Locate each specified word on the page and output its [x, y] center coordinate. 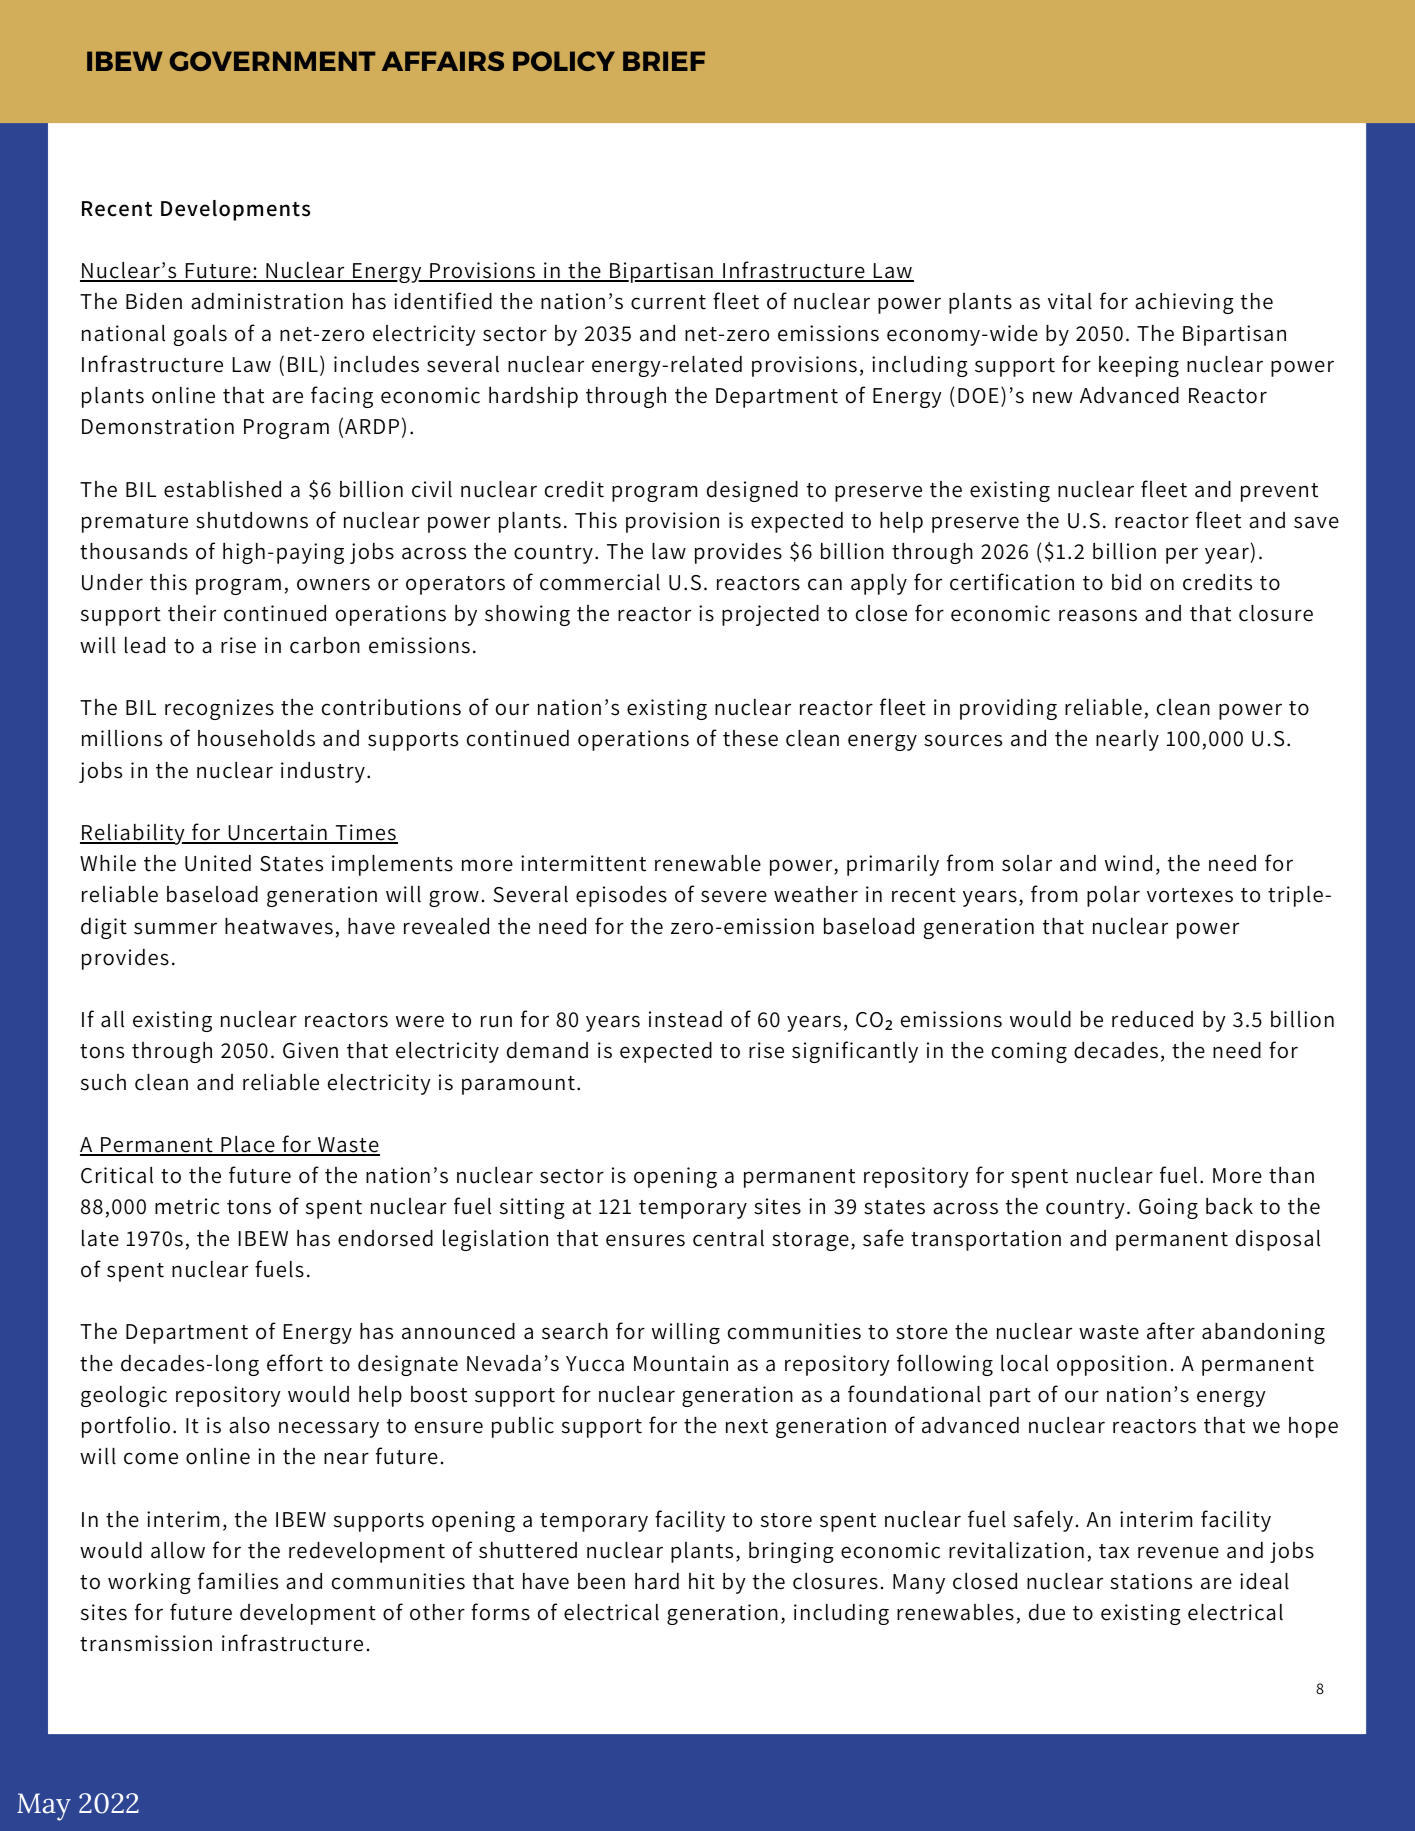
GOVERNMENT [272, 61]
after [1171, 1331]
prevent [1279, 492]
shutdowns [252, 520]
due [1047, 1612]
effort [295, 1363]
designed [752, 491]
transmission [146, 1643]
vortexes [1190, 895]
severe [734, 896]
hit [702, 1581]
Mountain [681, 1363]
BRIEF [664, 61]
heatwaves [279, 926]
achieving [1184, 303]
